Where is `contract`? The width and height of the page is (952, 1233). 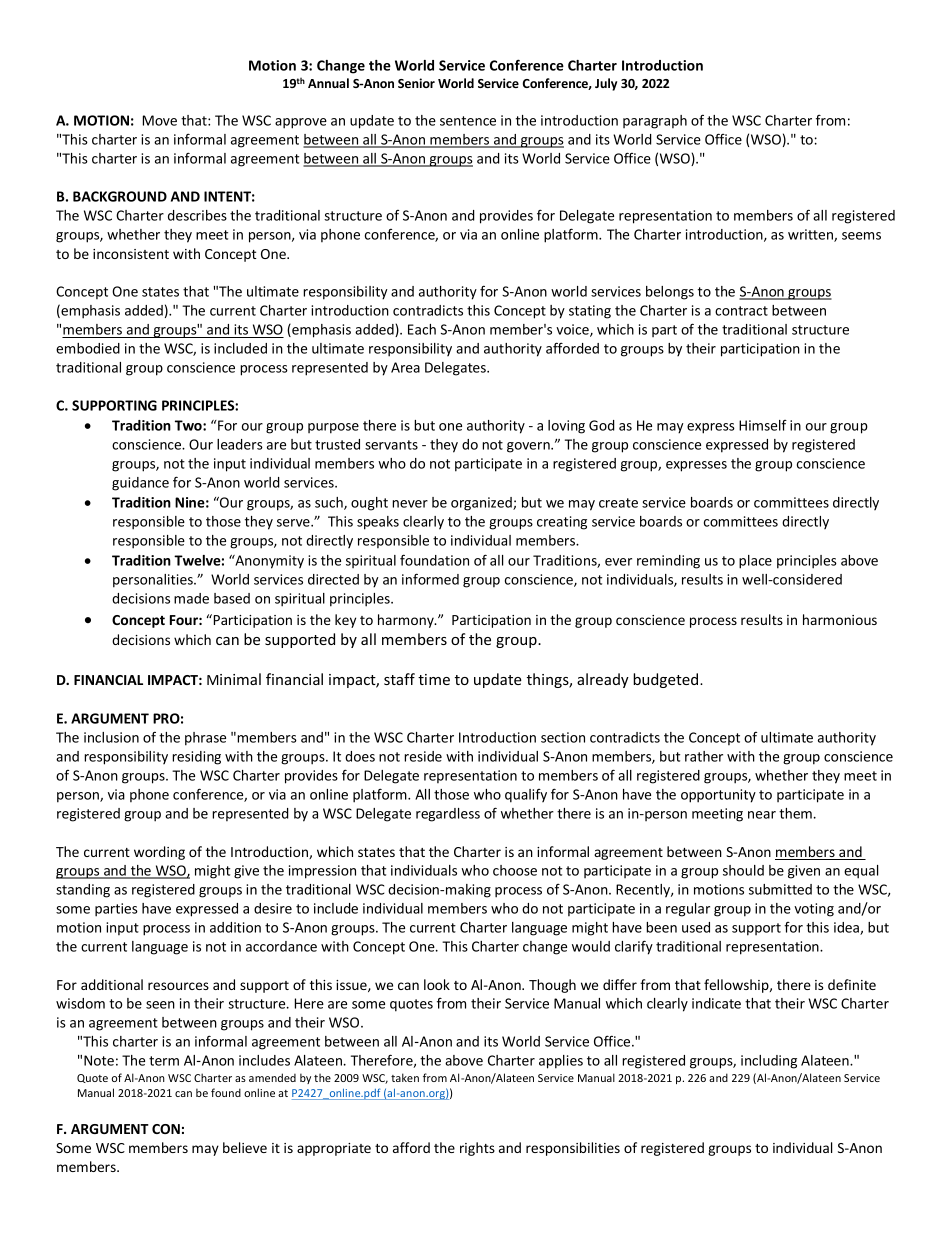 contract is located at coordinates (741, 311).
